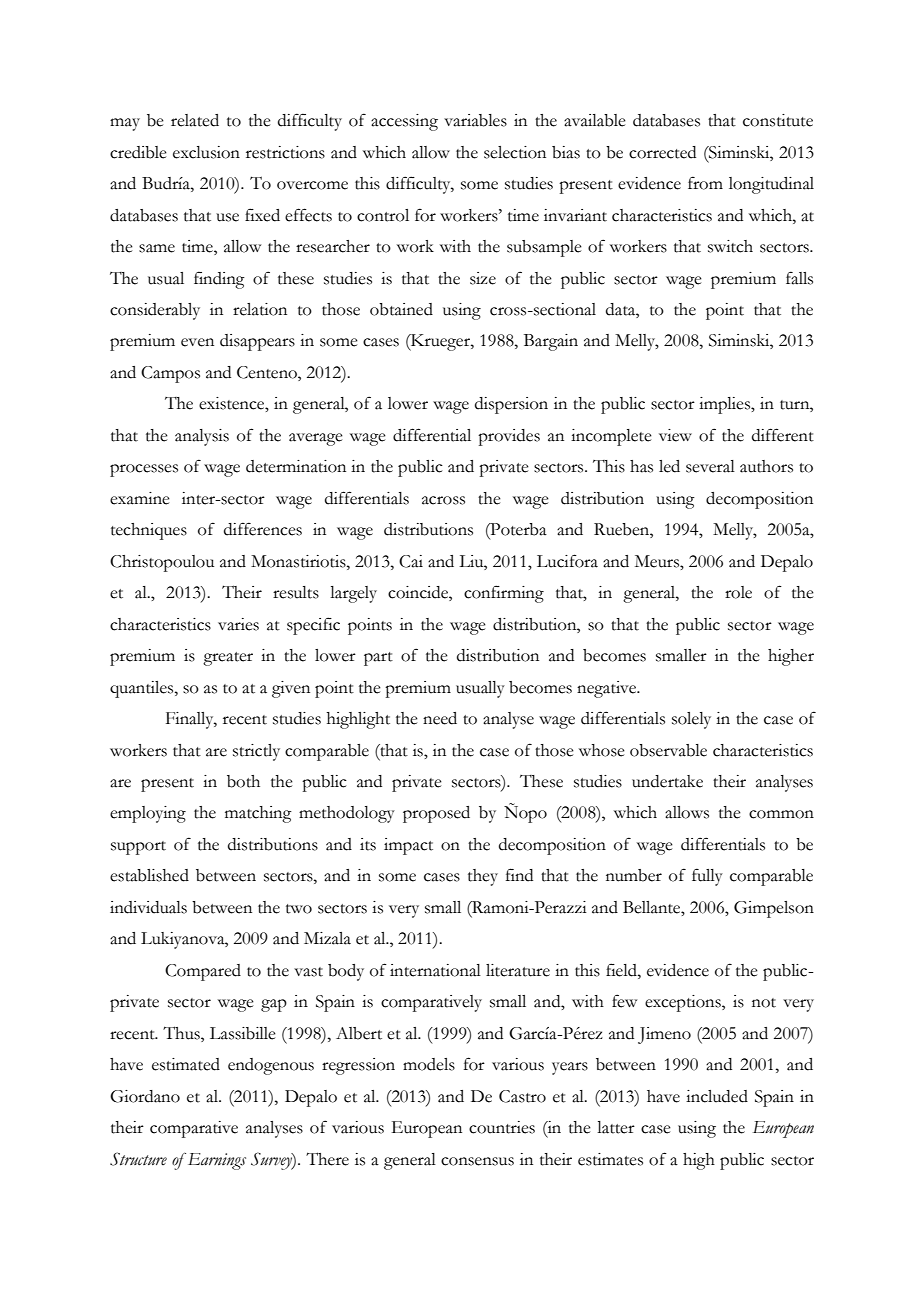 This screenshot has height=1308, width=924. What do you see at coordinates (436, 814) in the screenshot?
I see `proposed` at bounding box center [436, 814].
